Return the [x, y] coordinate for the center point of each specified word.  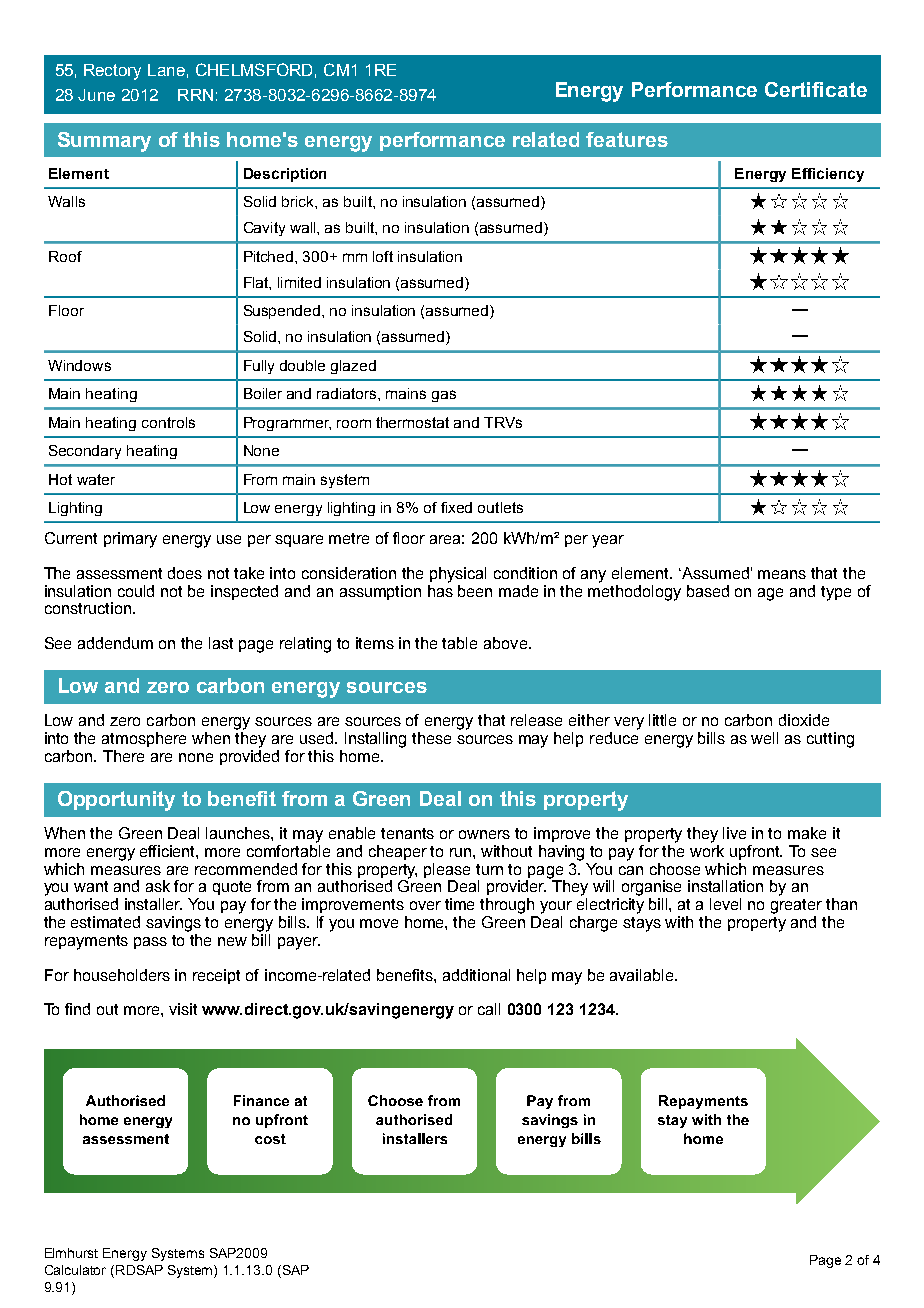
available [643, 975]
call [489, 1009]
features [627, 139]
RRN [195, 95]
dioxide [804, 720]
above [507, 643]
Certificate [816, 89]
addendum [115, 643]
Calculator [75, 1270]
